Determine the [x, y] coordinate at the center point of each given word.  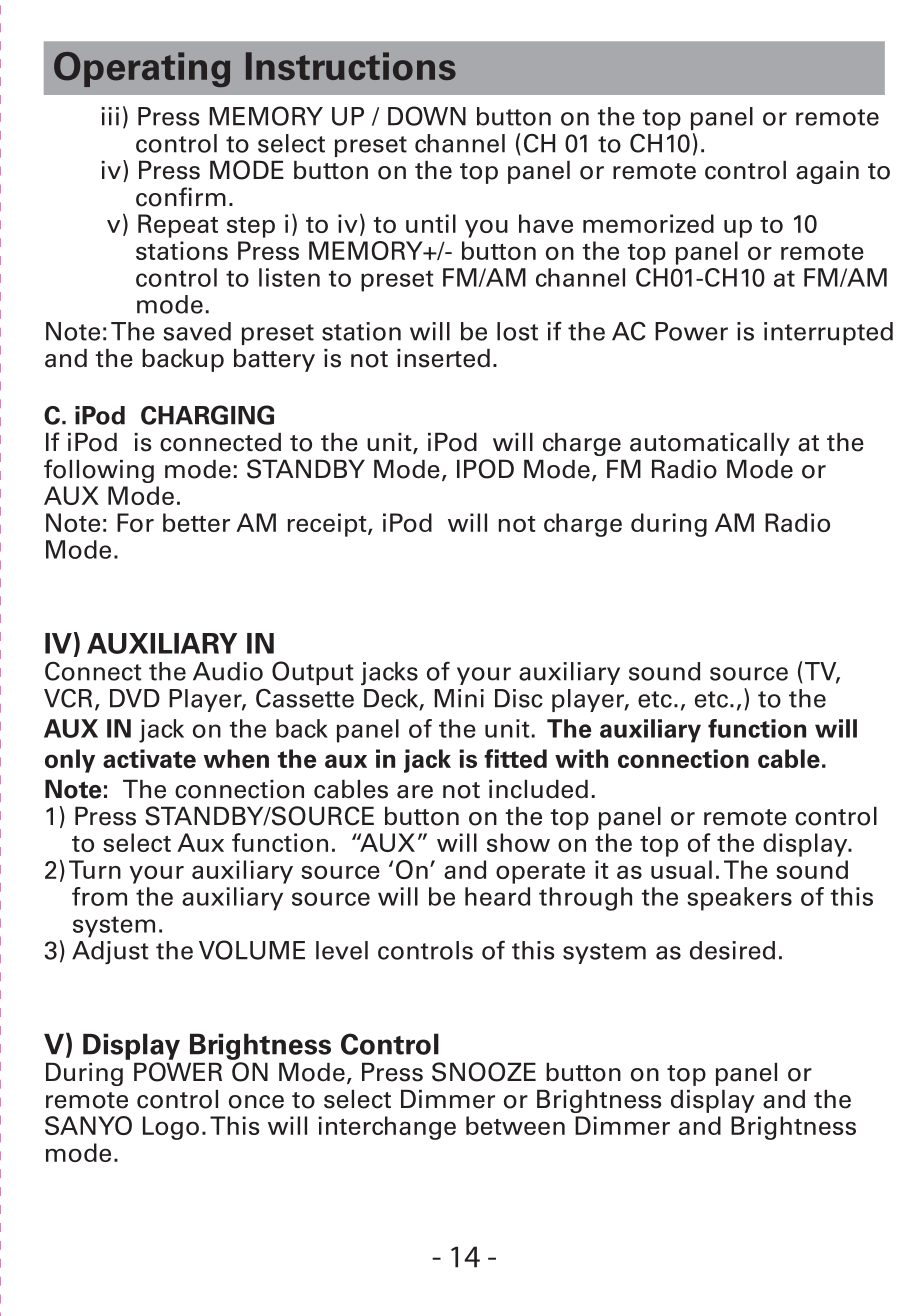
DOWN [427, 116]
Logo [171, 1128]
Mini [459, 698]
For [135, 522]
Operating [142, 69]
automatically [710, 444]
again [827, 172]
